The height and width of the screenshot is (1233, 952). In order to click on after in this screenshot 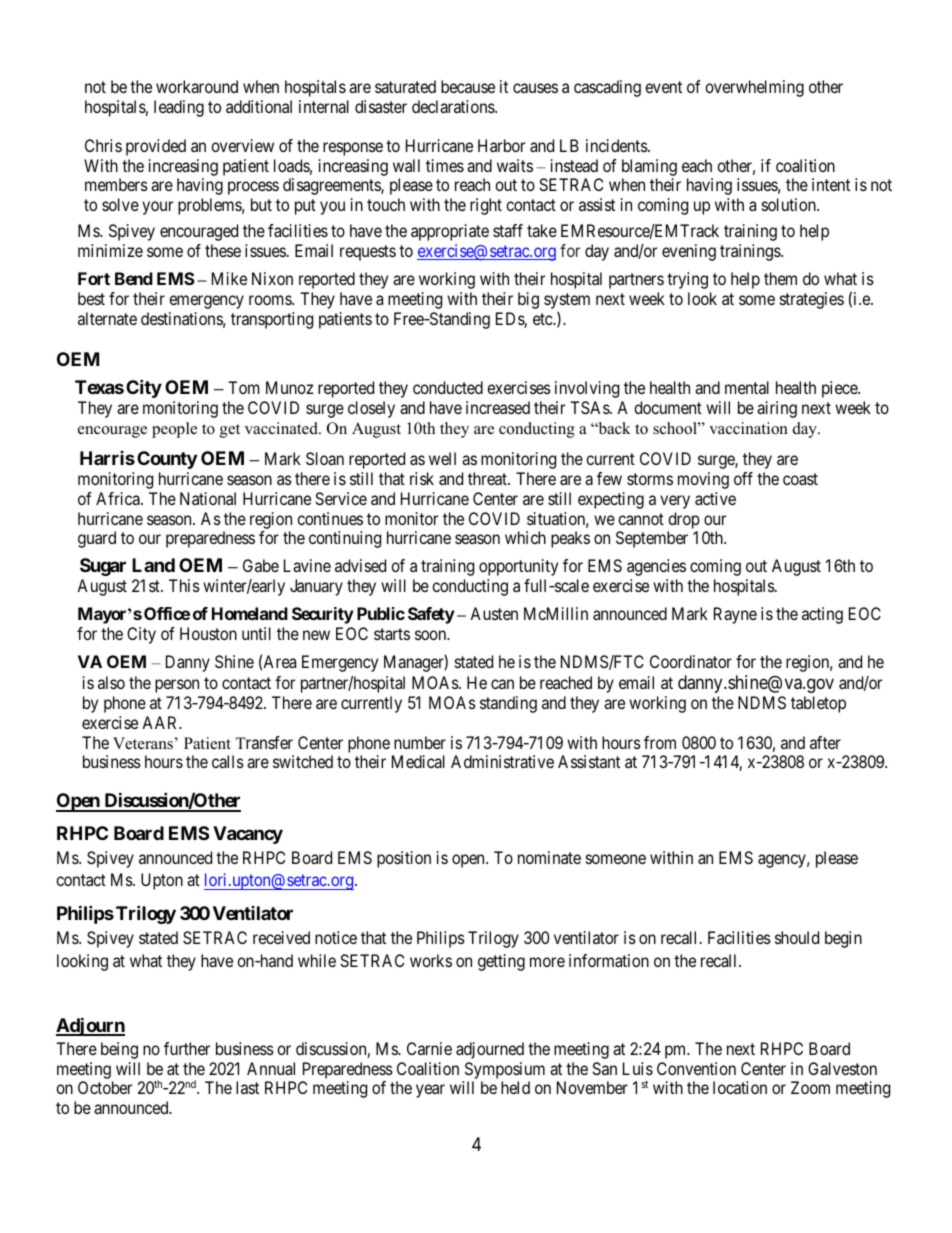, I will do `click(825, 742)`.
